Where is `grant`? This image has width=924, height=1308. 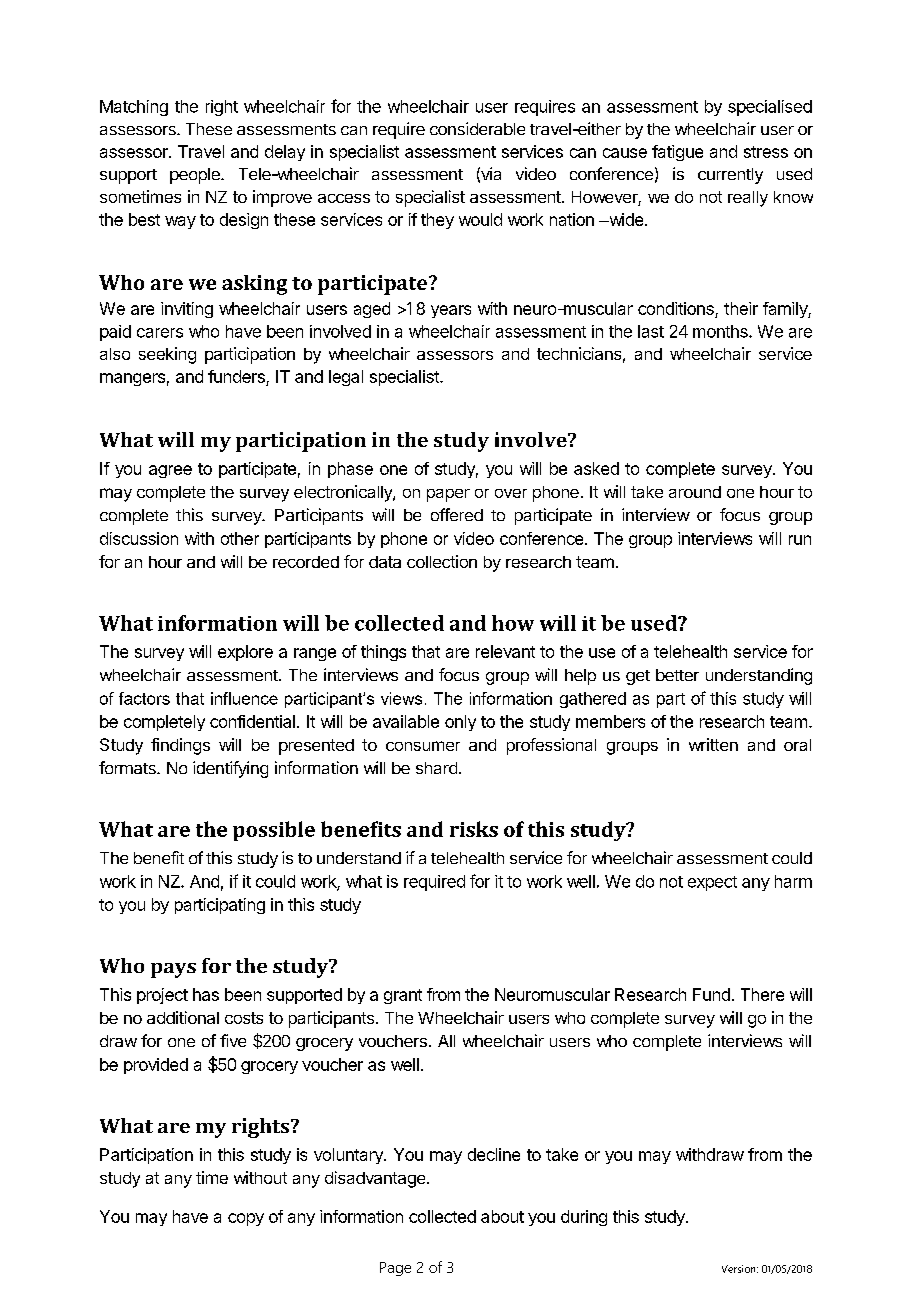
grant is located at coordinates (403, 996).
